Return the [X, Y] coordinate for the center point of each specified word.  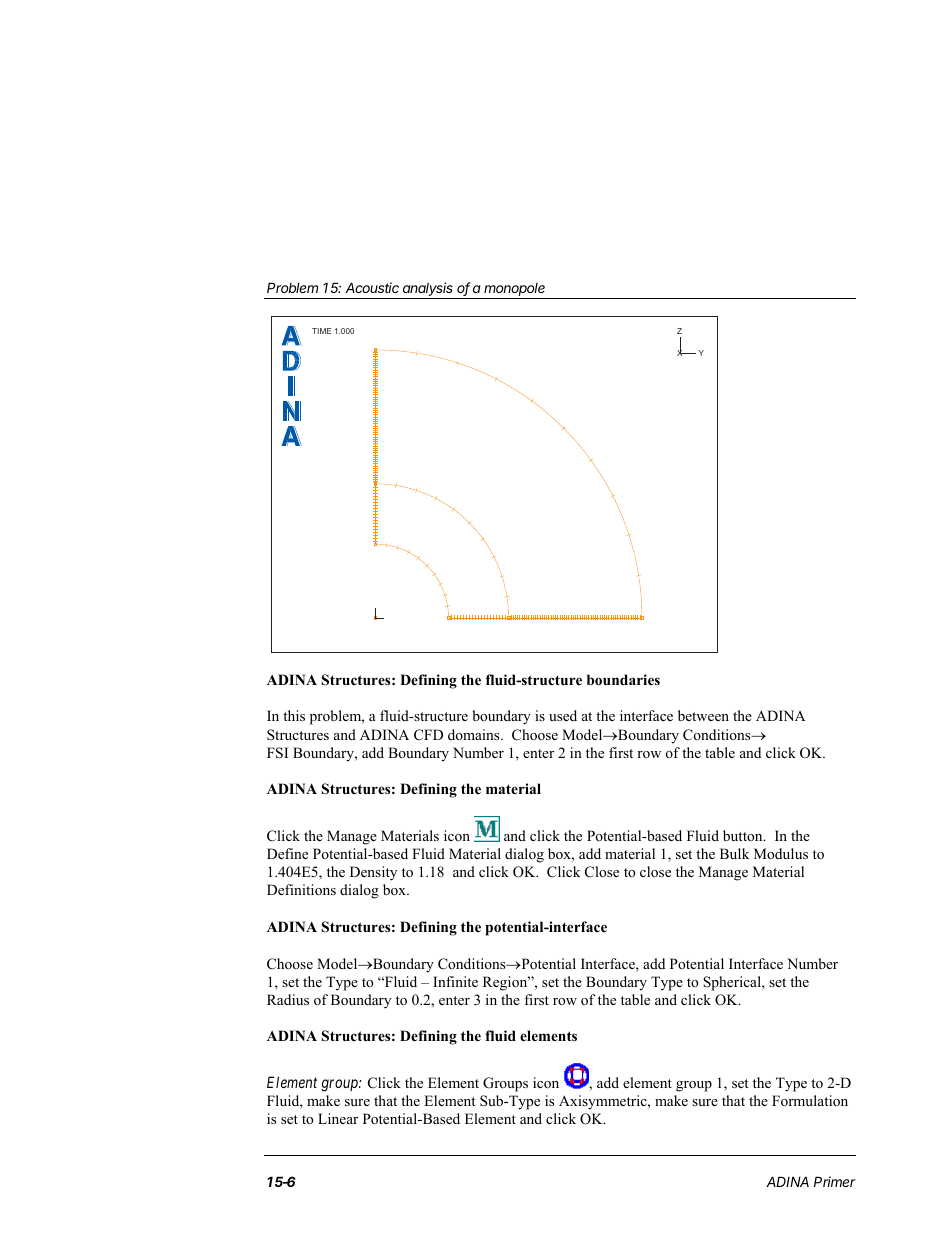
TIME [321, 331]
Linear [338, 1118]
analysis [428, 290]
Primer [835, 1181]
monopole [515, 291]
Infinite [455, 981]
